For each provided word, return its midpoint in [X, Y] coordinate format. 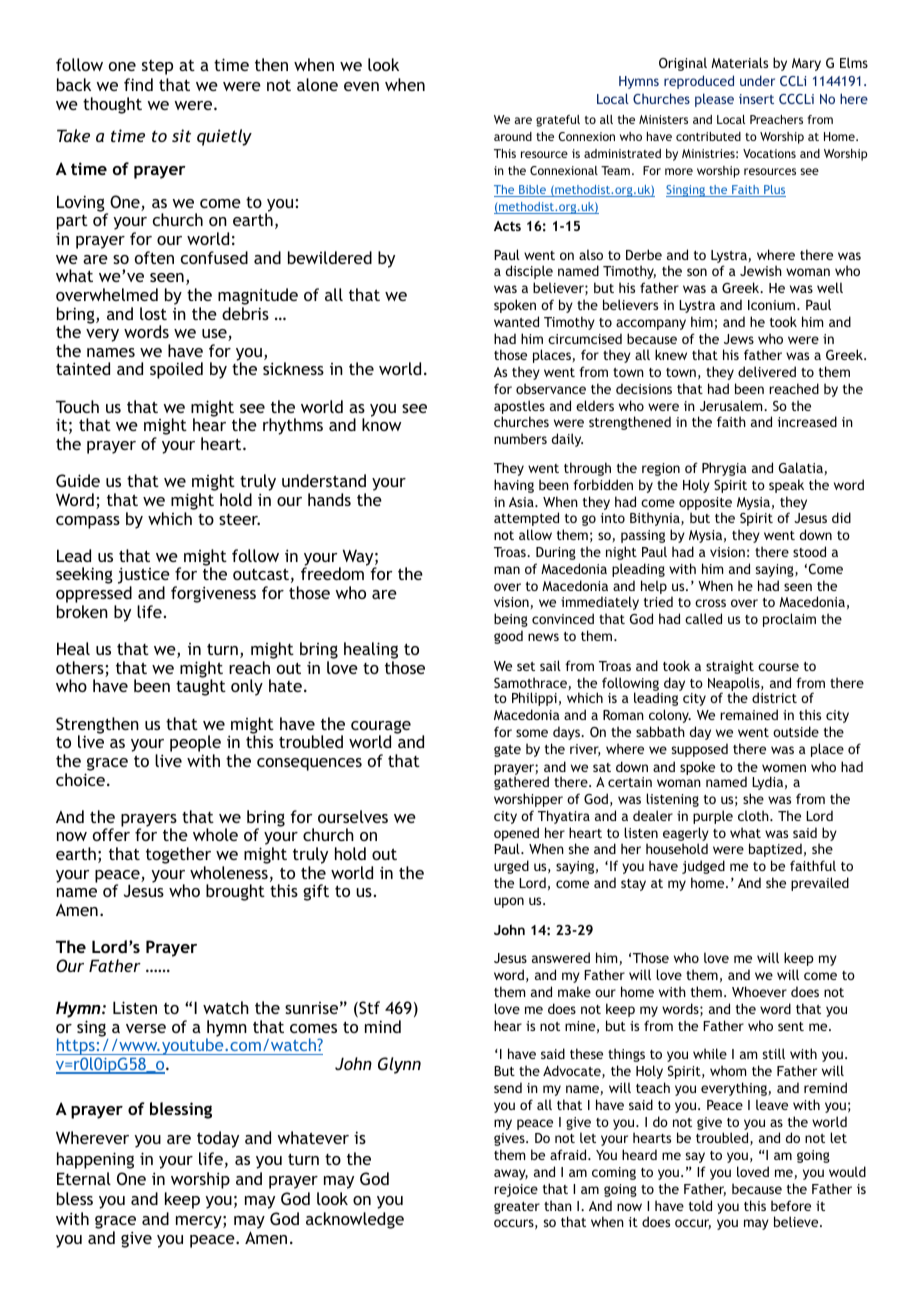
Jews [739, 339]
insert [756, 99]
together [178, 857]
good [508, 637]
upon [509, 902]
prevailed [820, 884]
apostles [519, 408]
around [513, 136]
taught [201, 687]
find [138, 84]
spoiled [176, 370]
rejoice [516, 1190]
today [218, 1139]
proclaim [789, 620]
